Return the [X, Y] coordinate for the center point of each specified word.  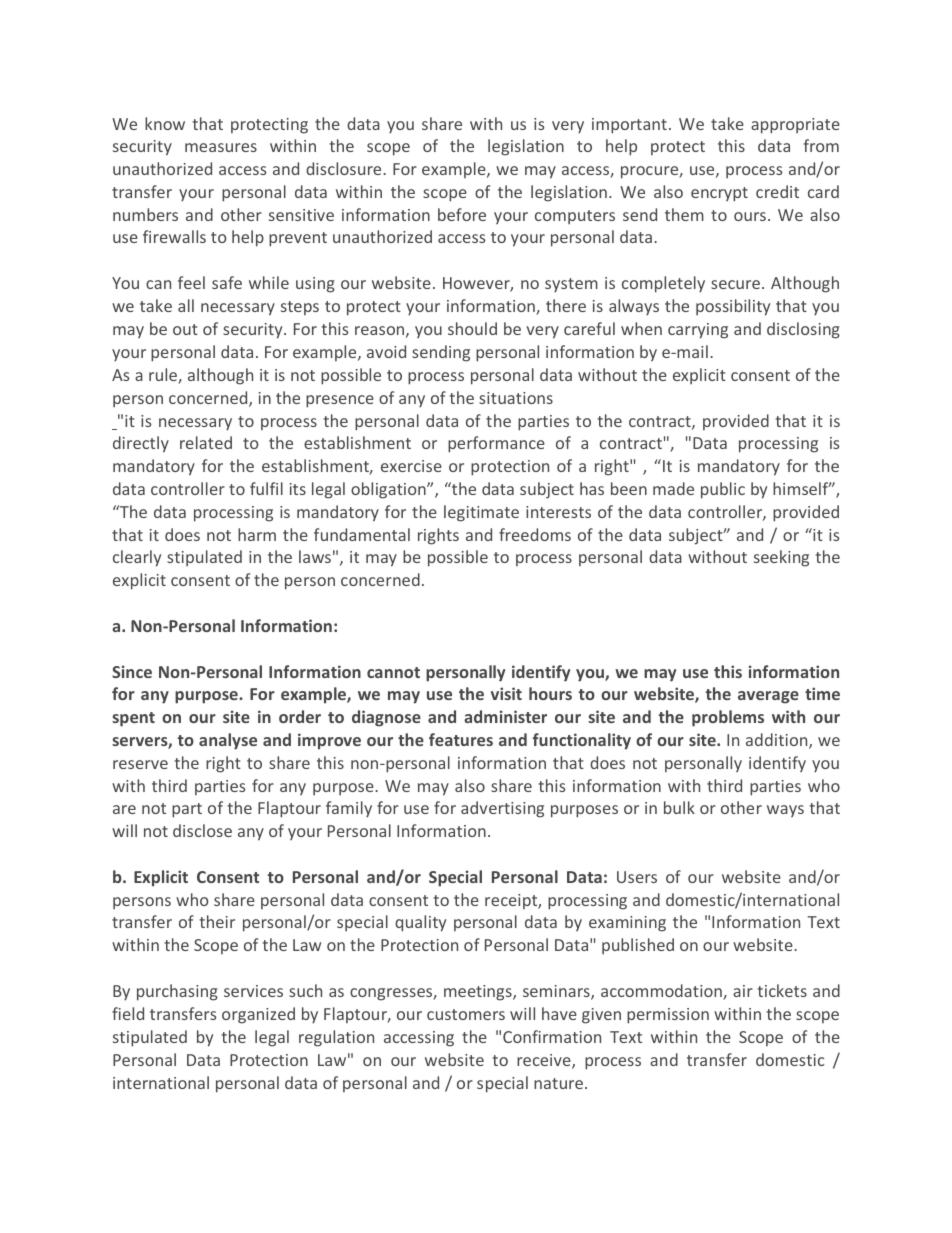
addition [778, 741]
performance [496, 444]
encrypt [719, 194]
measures [221, 147]
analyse [228, 741]
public [723, 490]
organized [258, 1015]
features [461, 739]
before [462, 214]
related [206, 442]
